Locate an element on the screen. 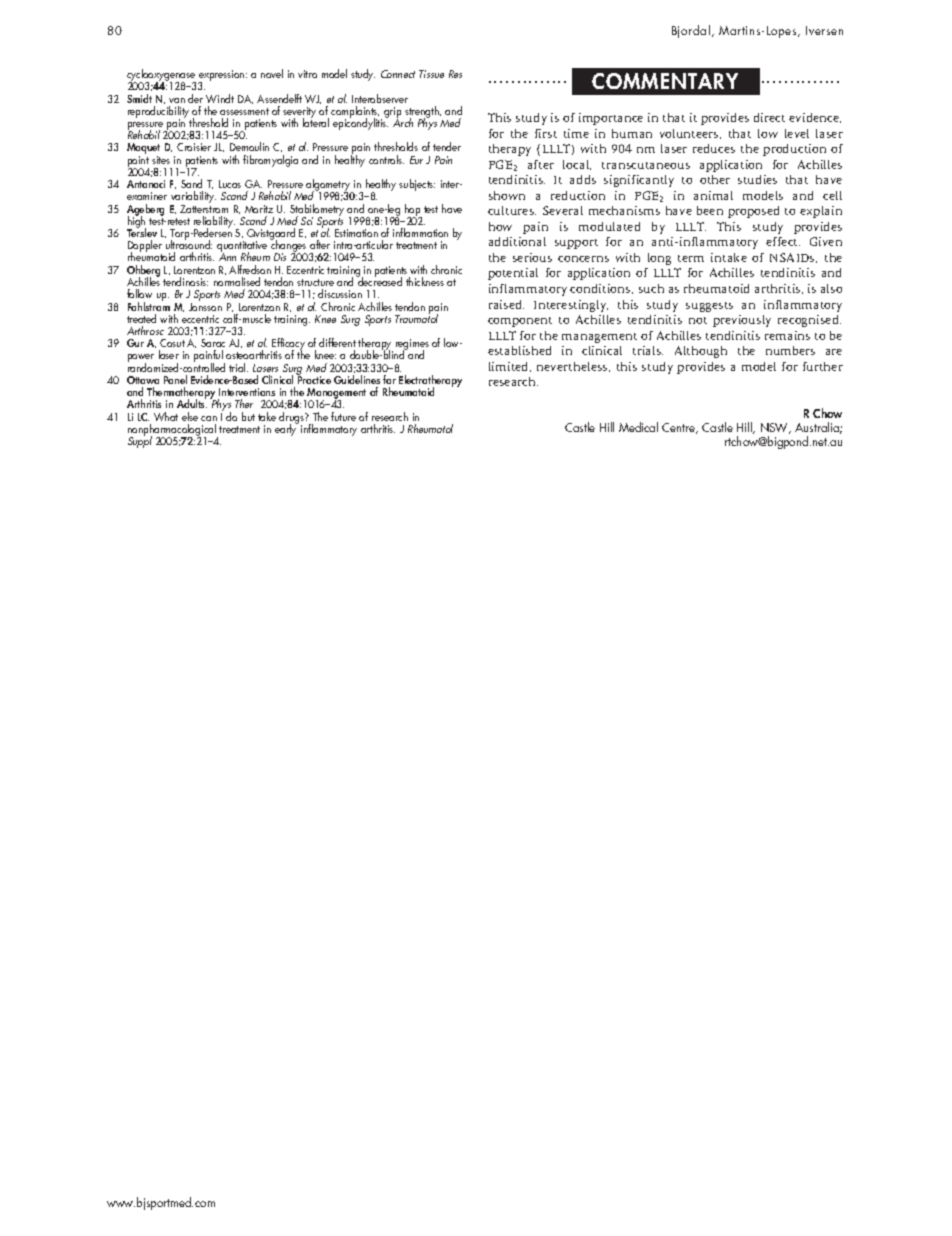 Image resolution: width=952 pixels, height=1236 pixels. Iversen is located at coordinates (824, 30).
